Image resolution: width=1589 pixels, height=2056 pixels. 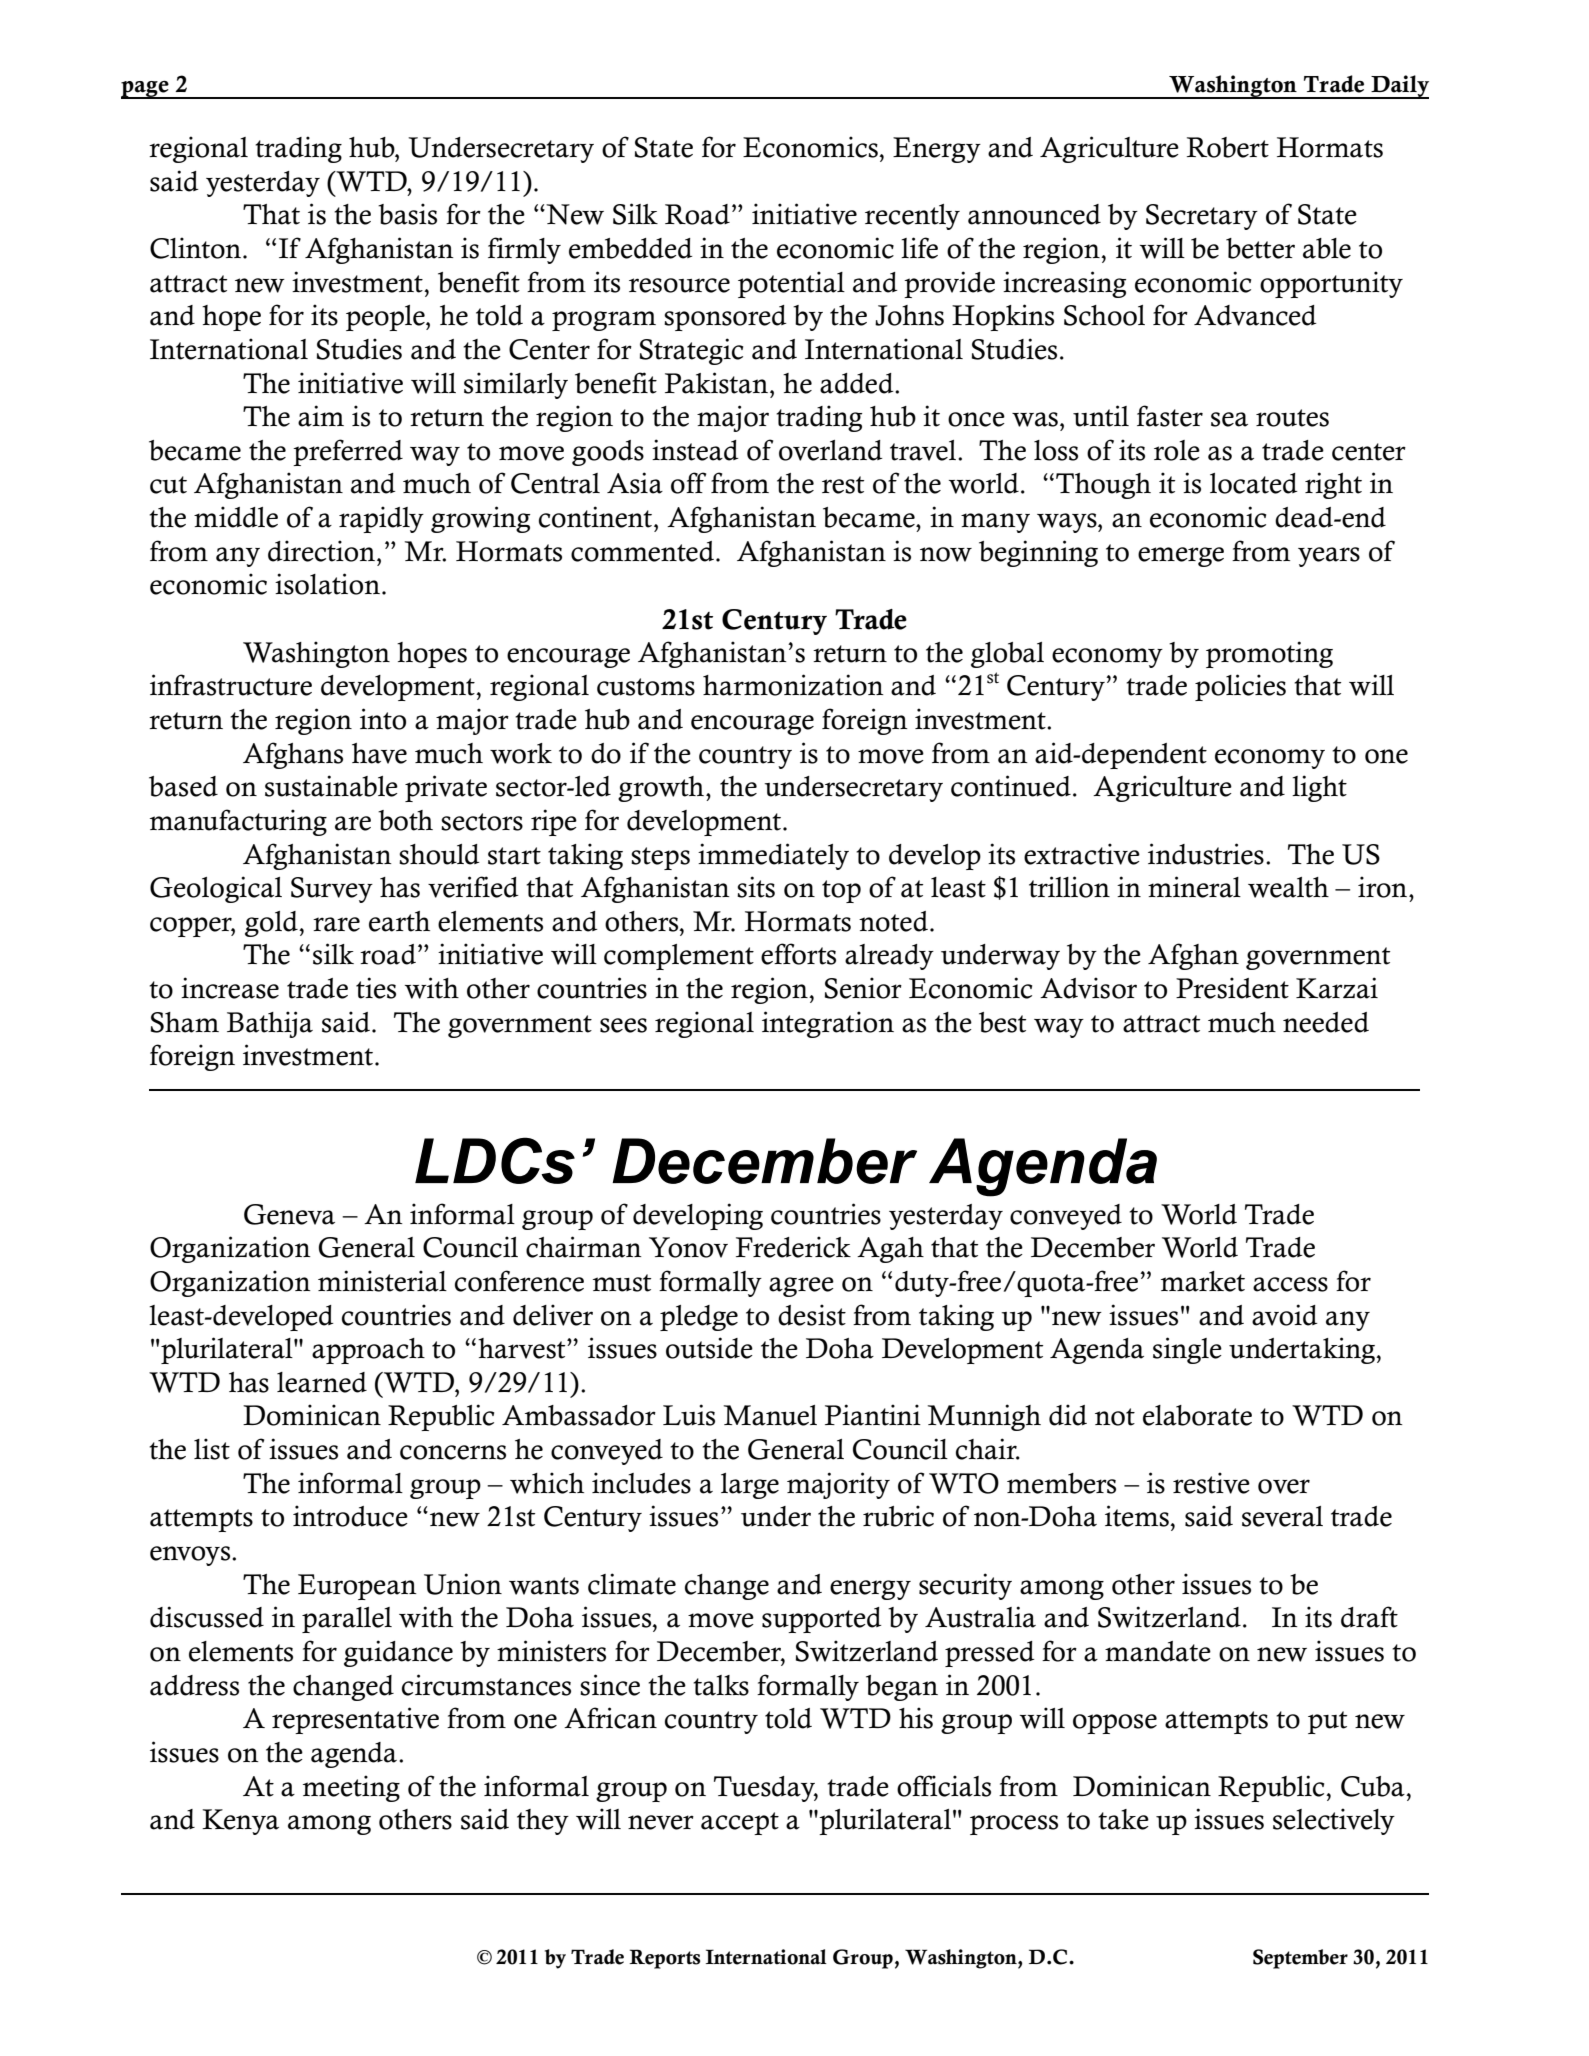 I want to click on isolation, so click(x=327, y=584).
